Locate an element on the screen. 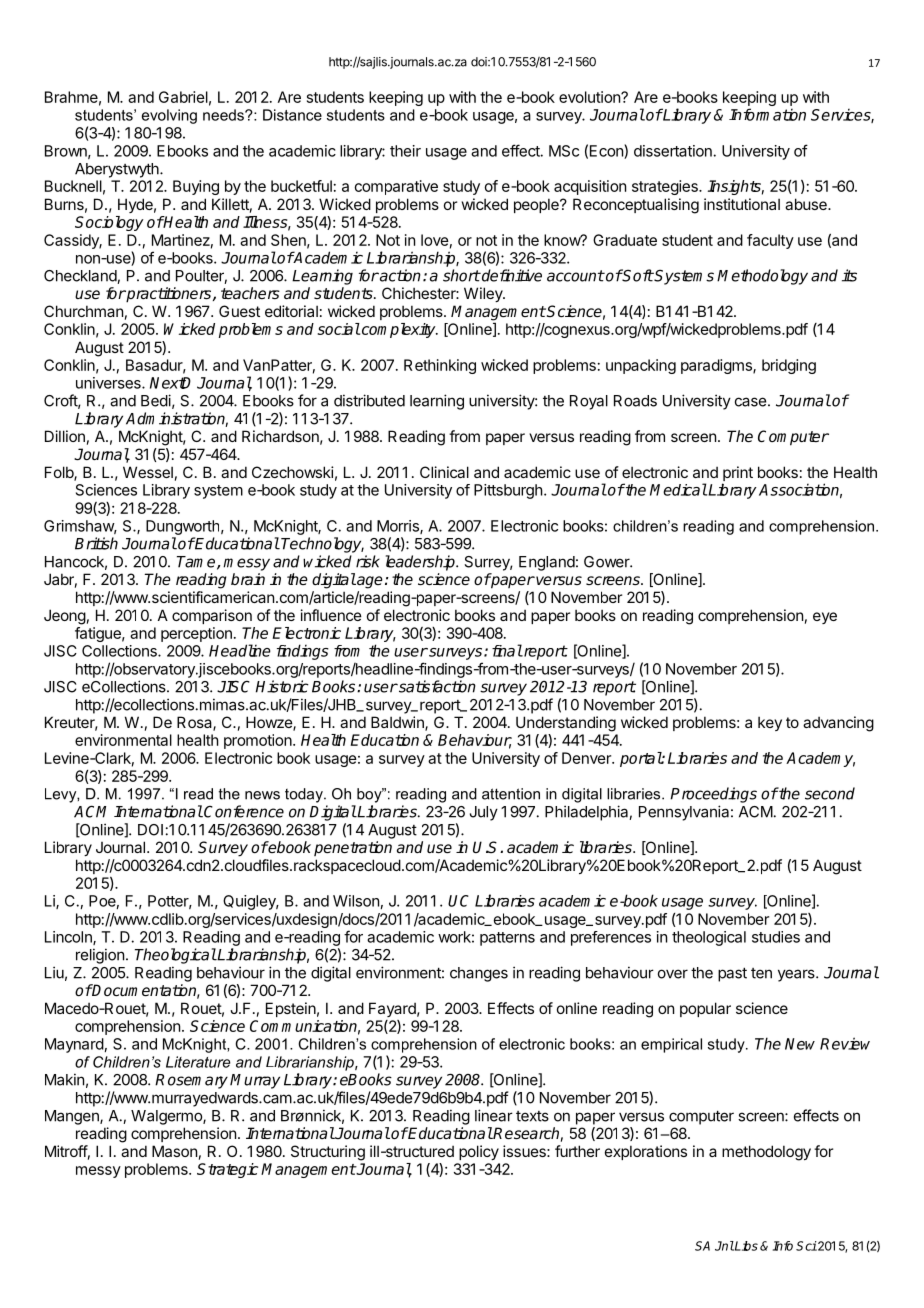  Mason is located at coordinates (174, 1151).
